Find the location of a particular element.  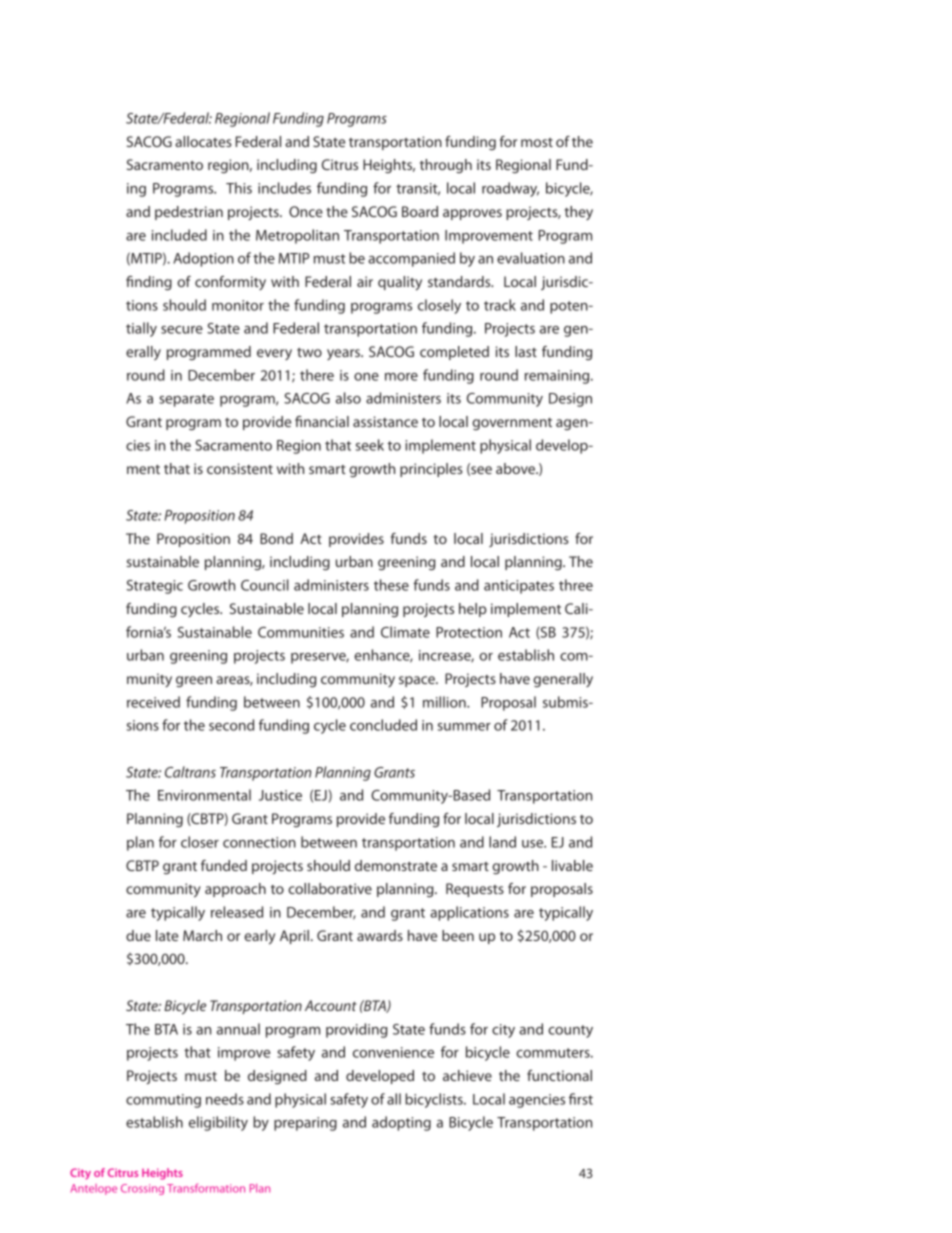

received is located at coordinates (153, 702).
